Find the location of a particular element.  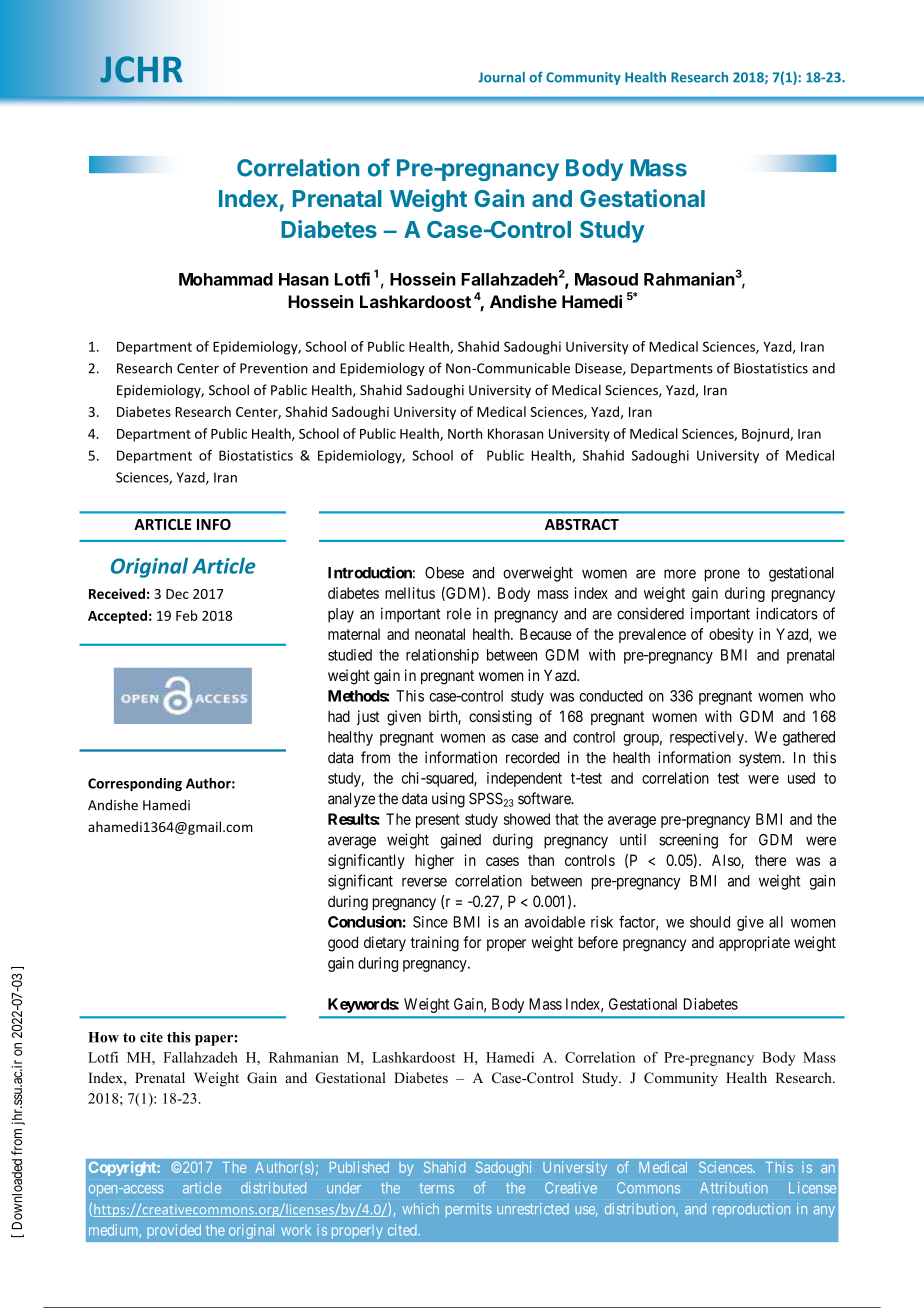

permits is located at coordinates (468, 1210).
